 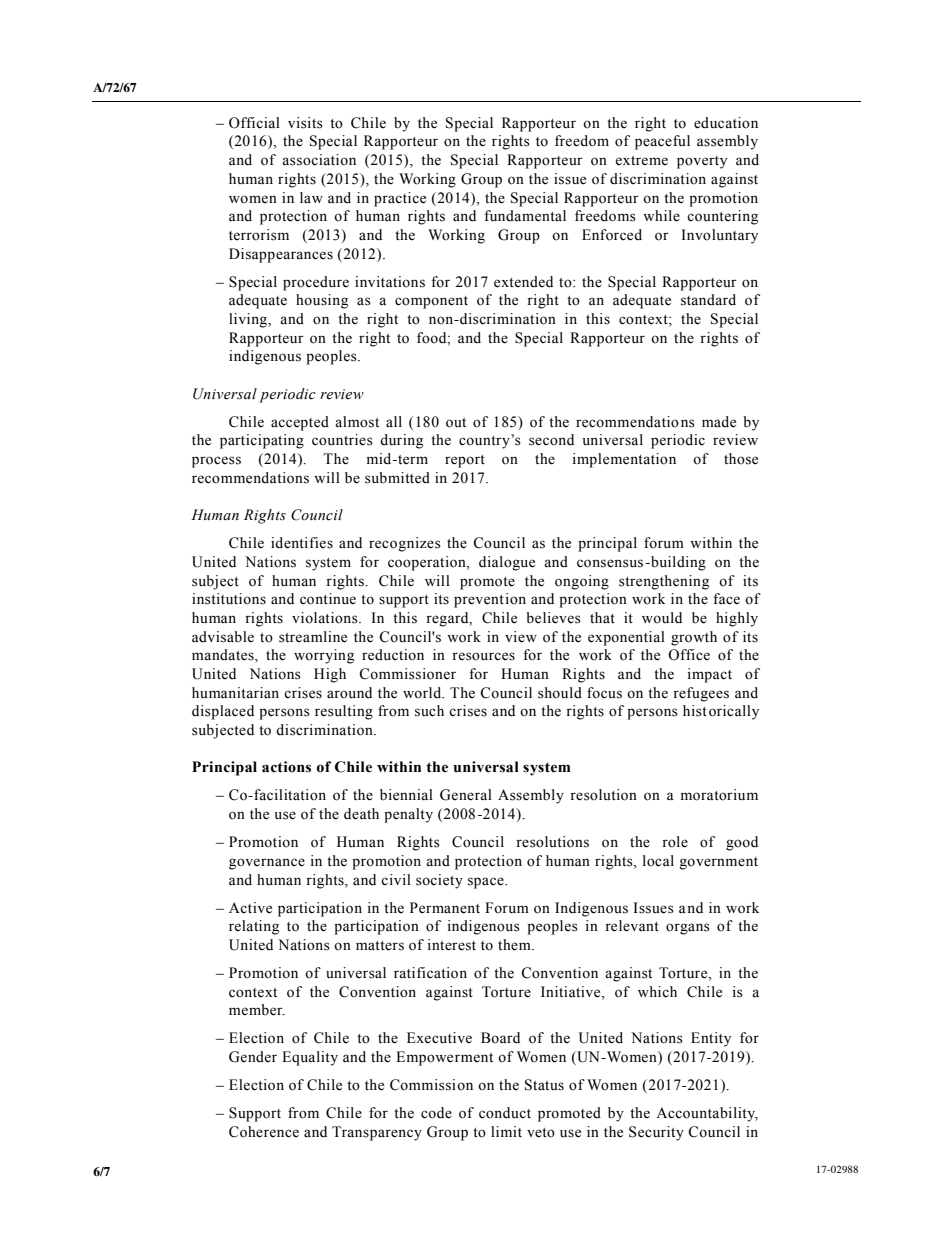 What do you see at coordinates (286, 767) in the screenshot?
I see `actions` at bounding box center [286, 767].
